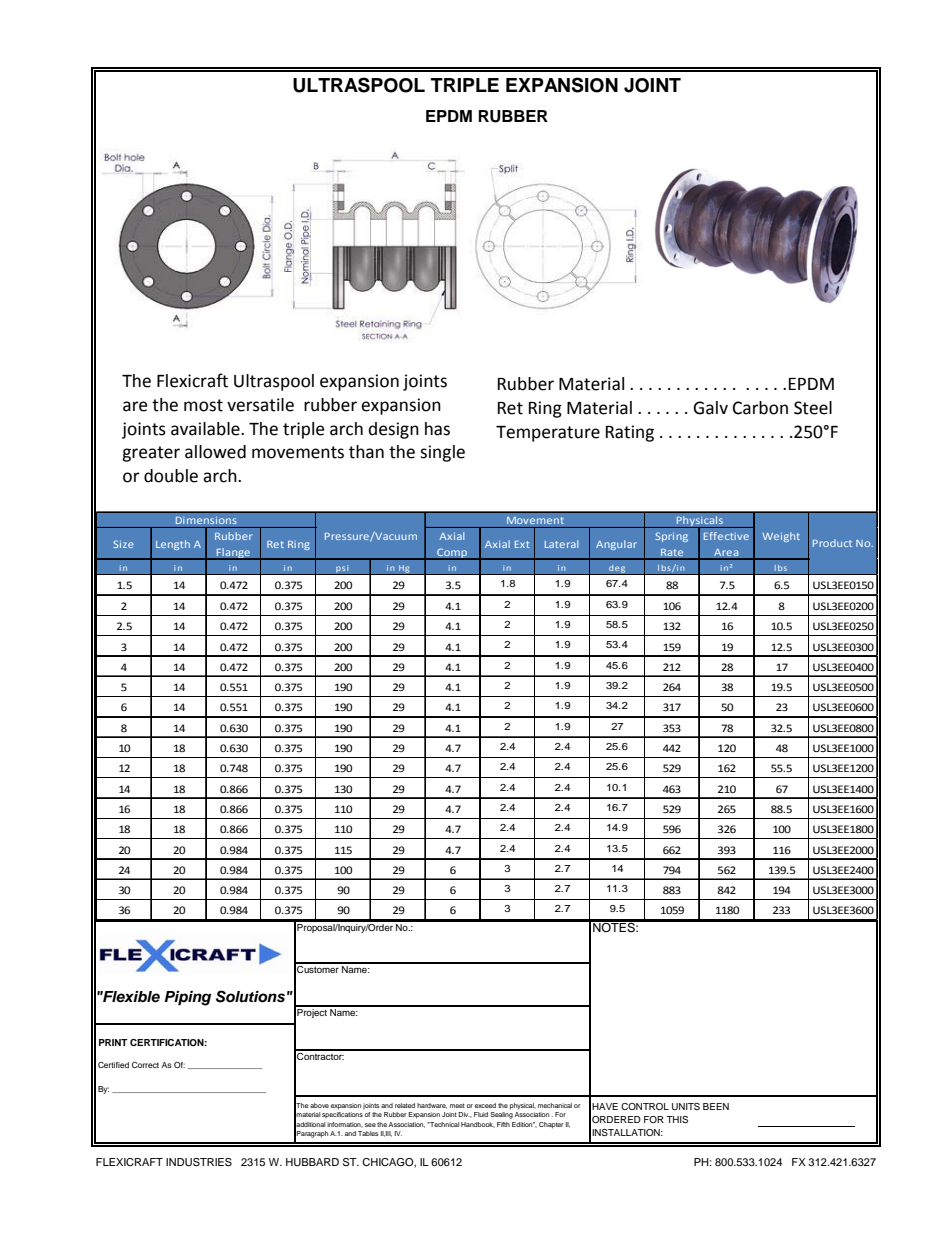  What do you see at coordinates (437, 429) in the screenshot?
I see `has` at bounding box center [437, 429].
